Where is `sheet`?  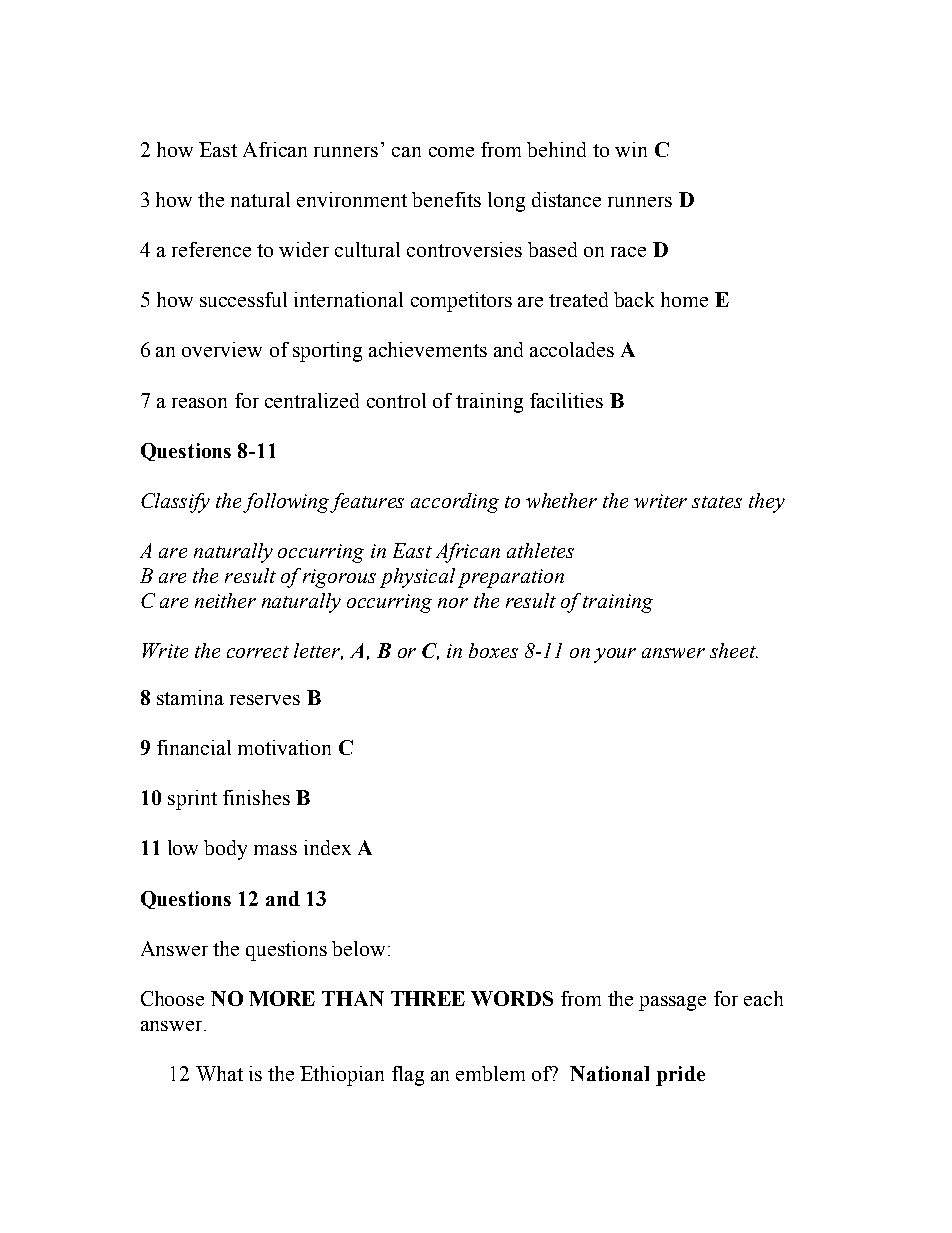
sheet is located at coordinates (734, 650).
